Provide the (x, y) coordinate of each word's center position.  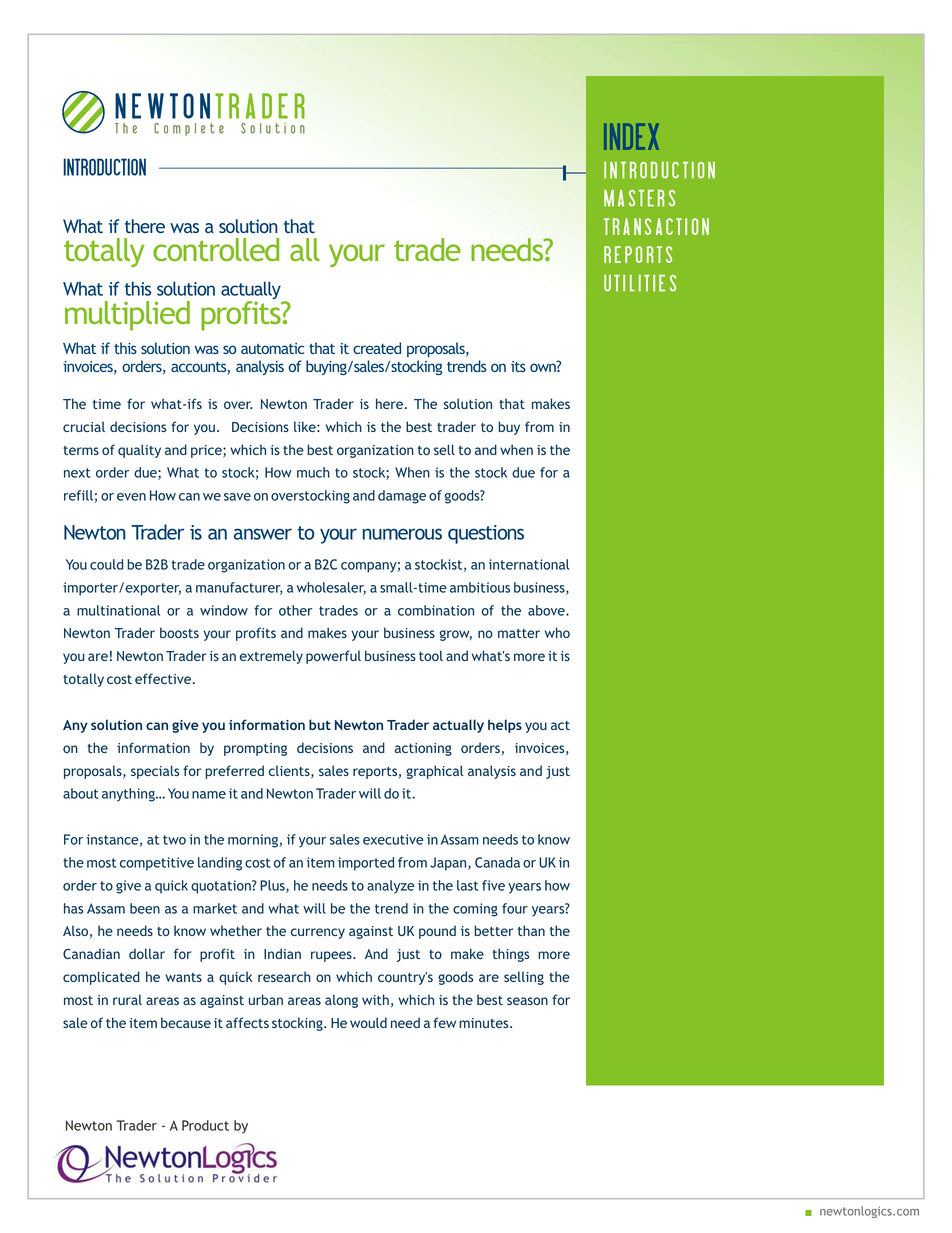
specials (155, 772)
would (368, 1022)
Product (205, 1125)
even (131, 497)
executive (393, 839)
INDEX (631, 136)
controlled (216, 249)
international (529, 564)
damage (402, 497)
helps (505, 726)
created (377, 348)
